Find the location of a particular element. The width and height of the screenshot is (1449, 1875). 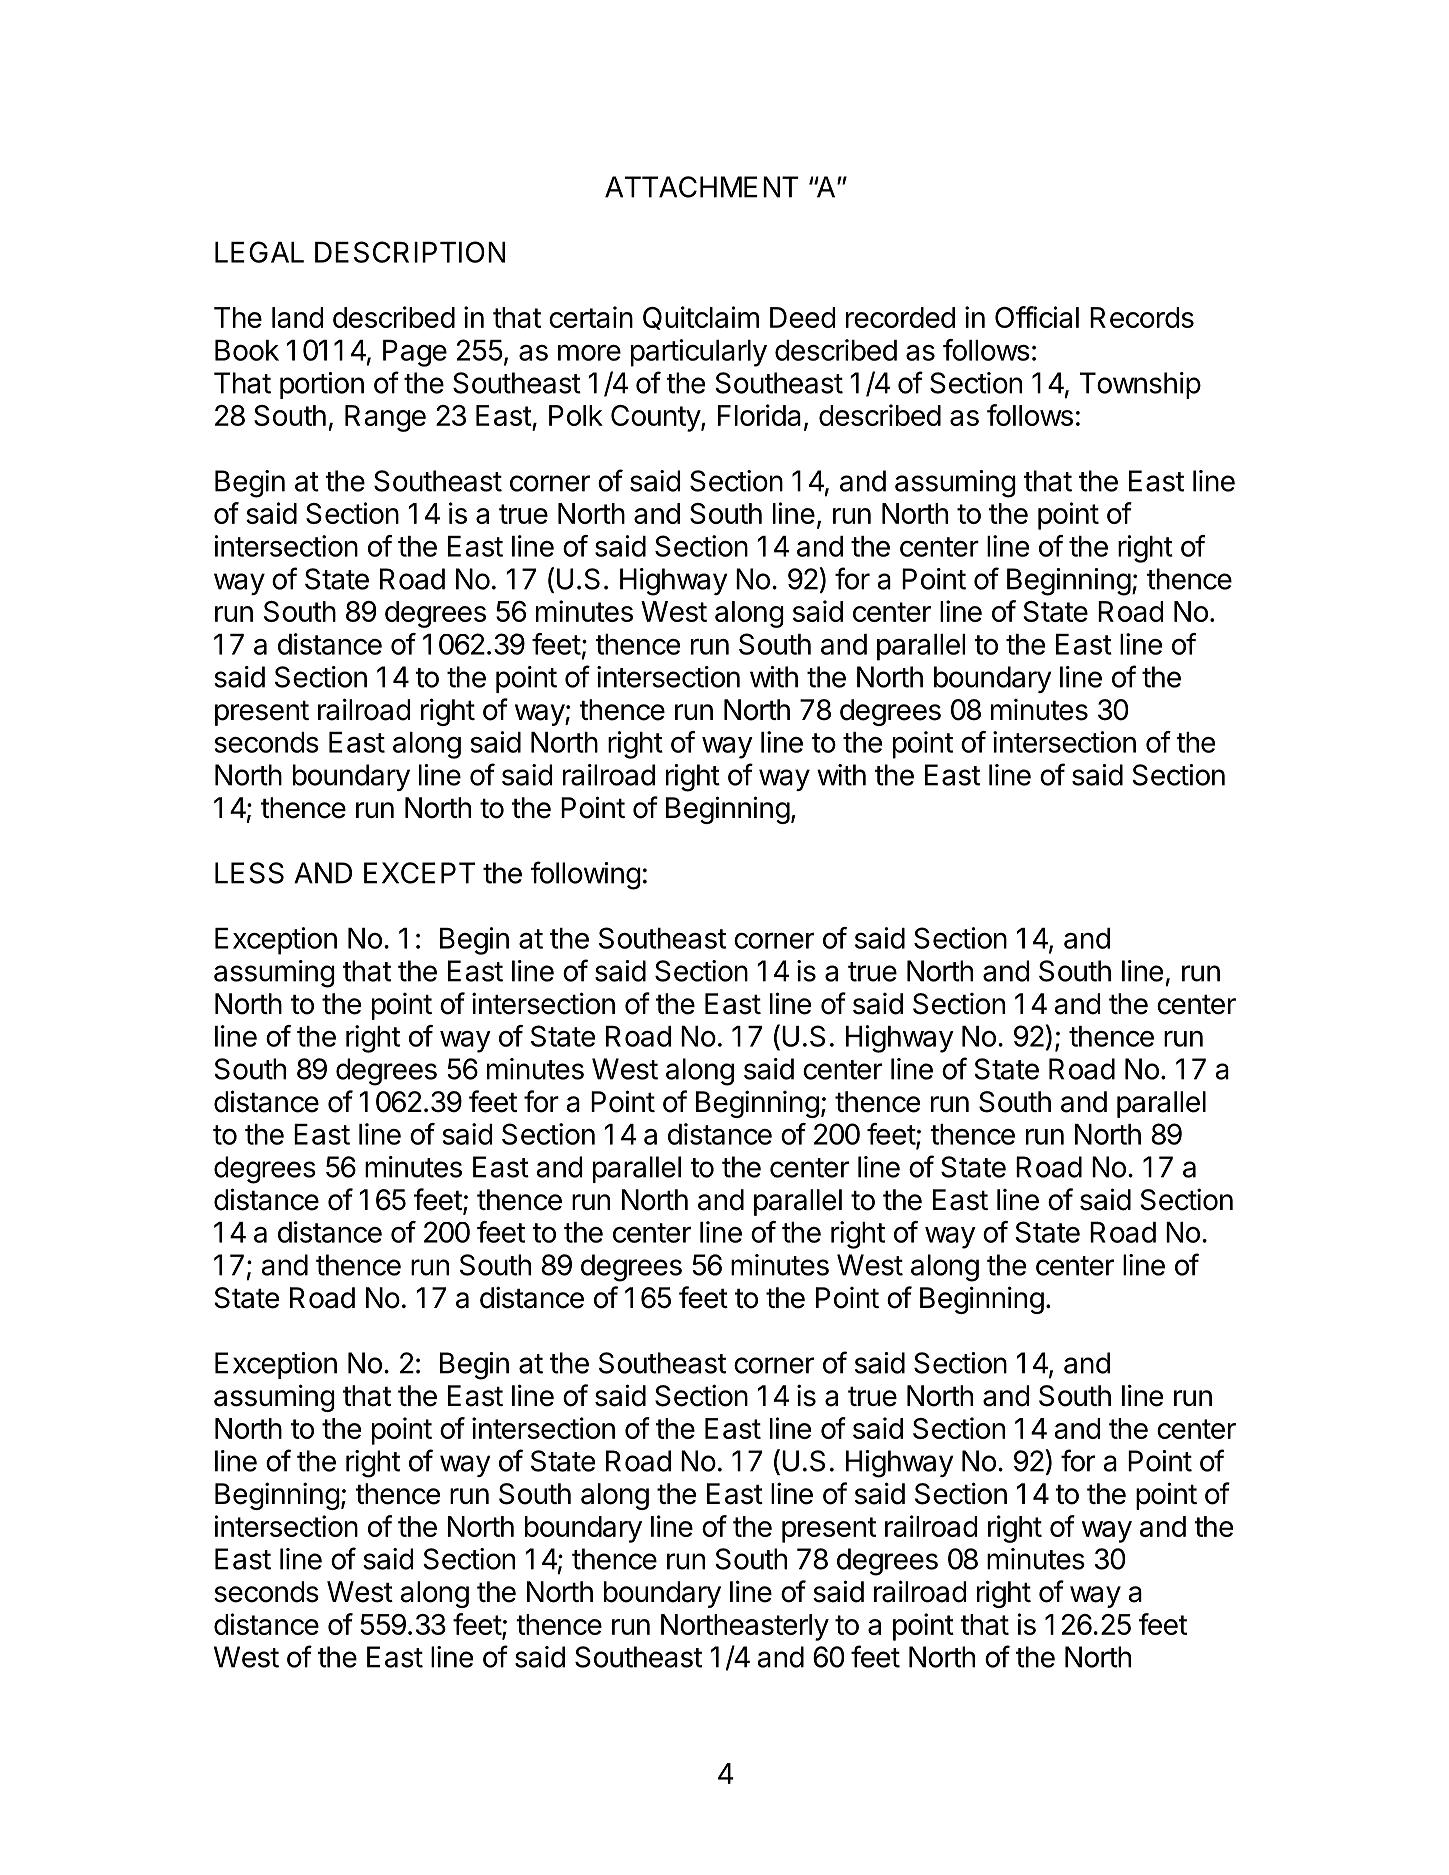

Official is located at coordinates (1037, 317).
